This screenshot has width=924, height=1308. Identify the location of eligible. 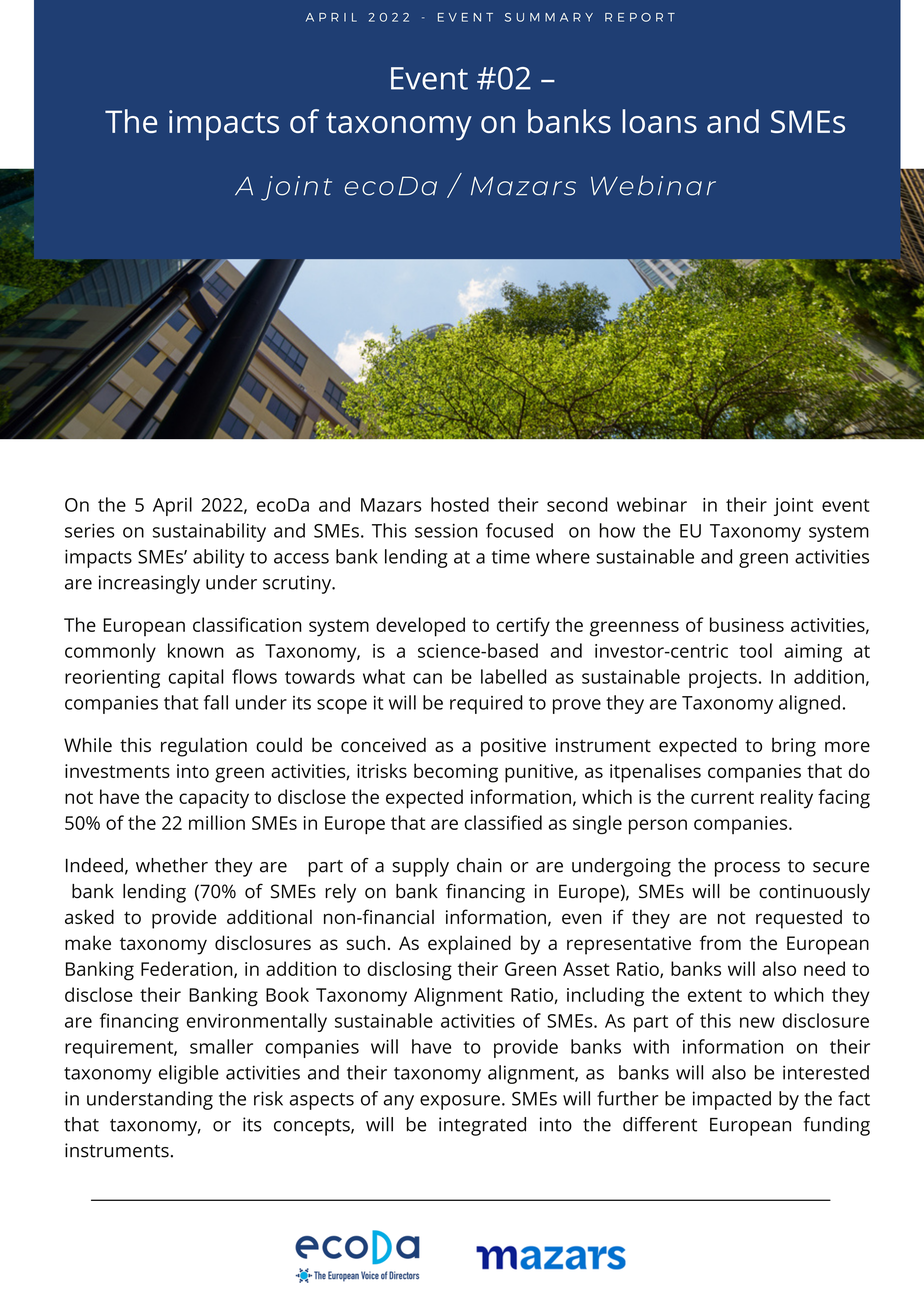
(189, 1074).
